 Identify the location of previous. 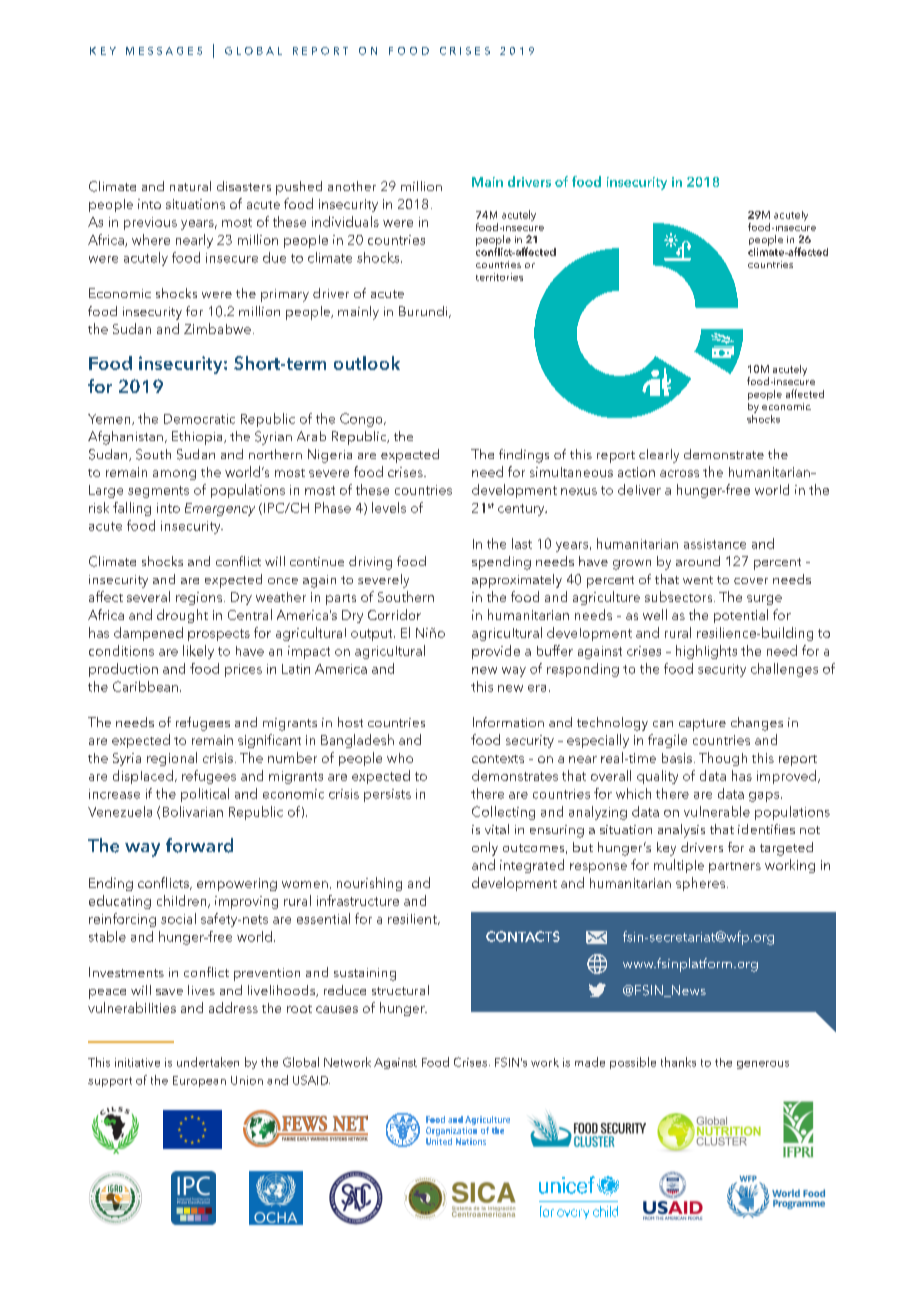
(150, 223).
